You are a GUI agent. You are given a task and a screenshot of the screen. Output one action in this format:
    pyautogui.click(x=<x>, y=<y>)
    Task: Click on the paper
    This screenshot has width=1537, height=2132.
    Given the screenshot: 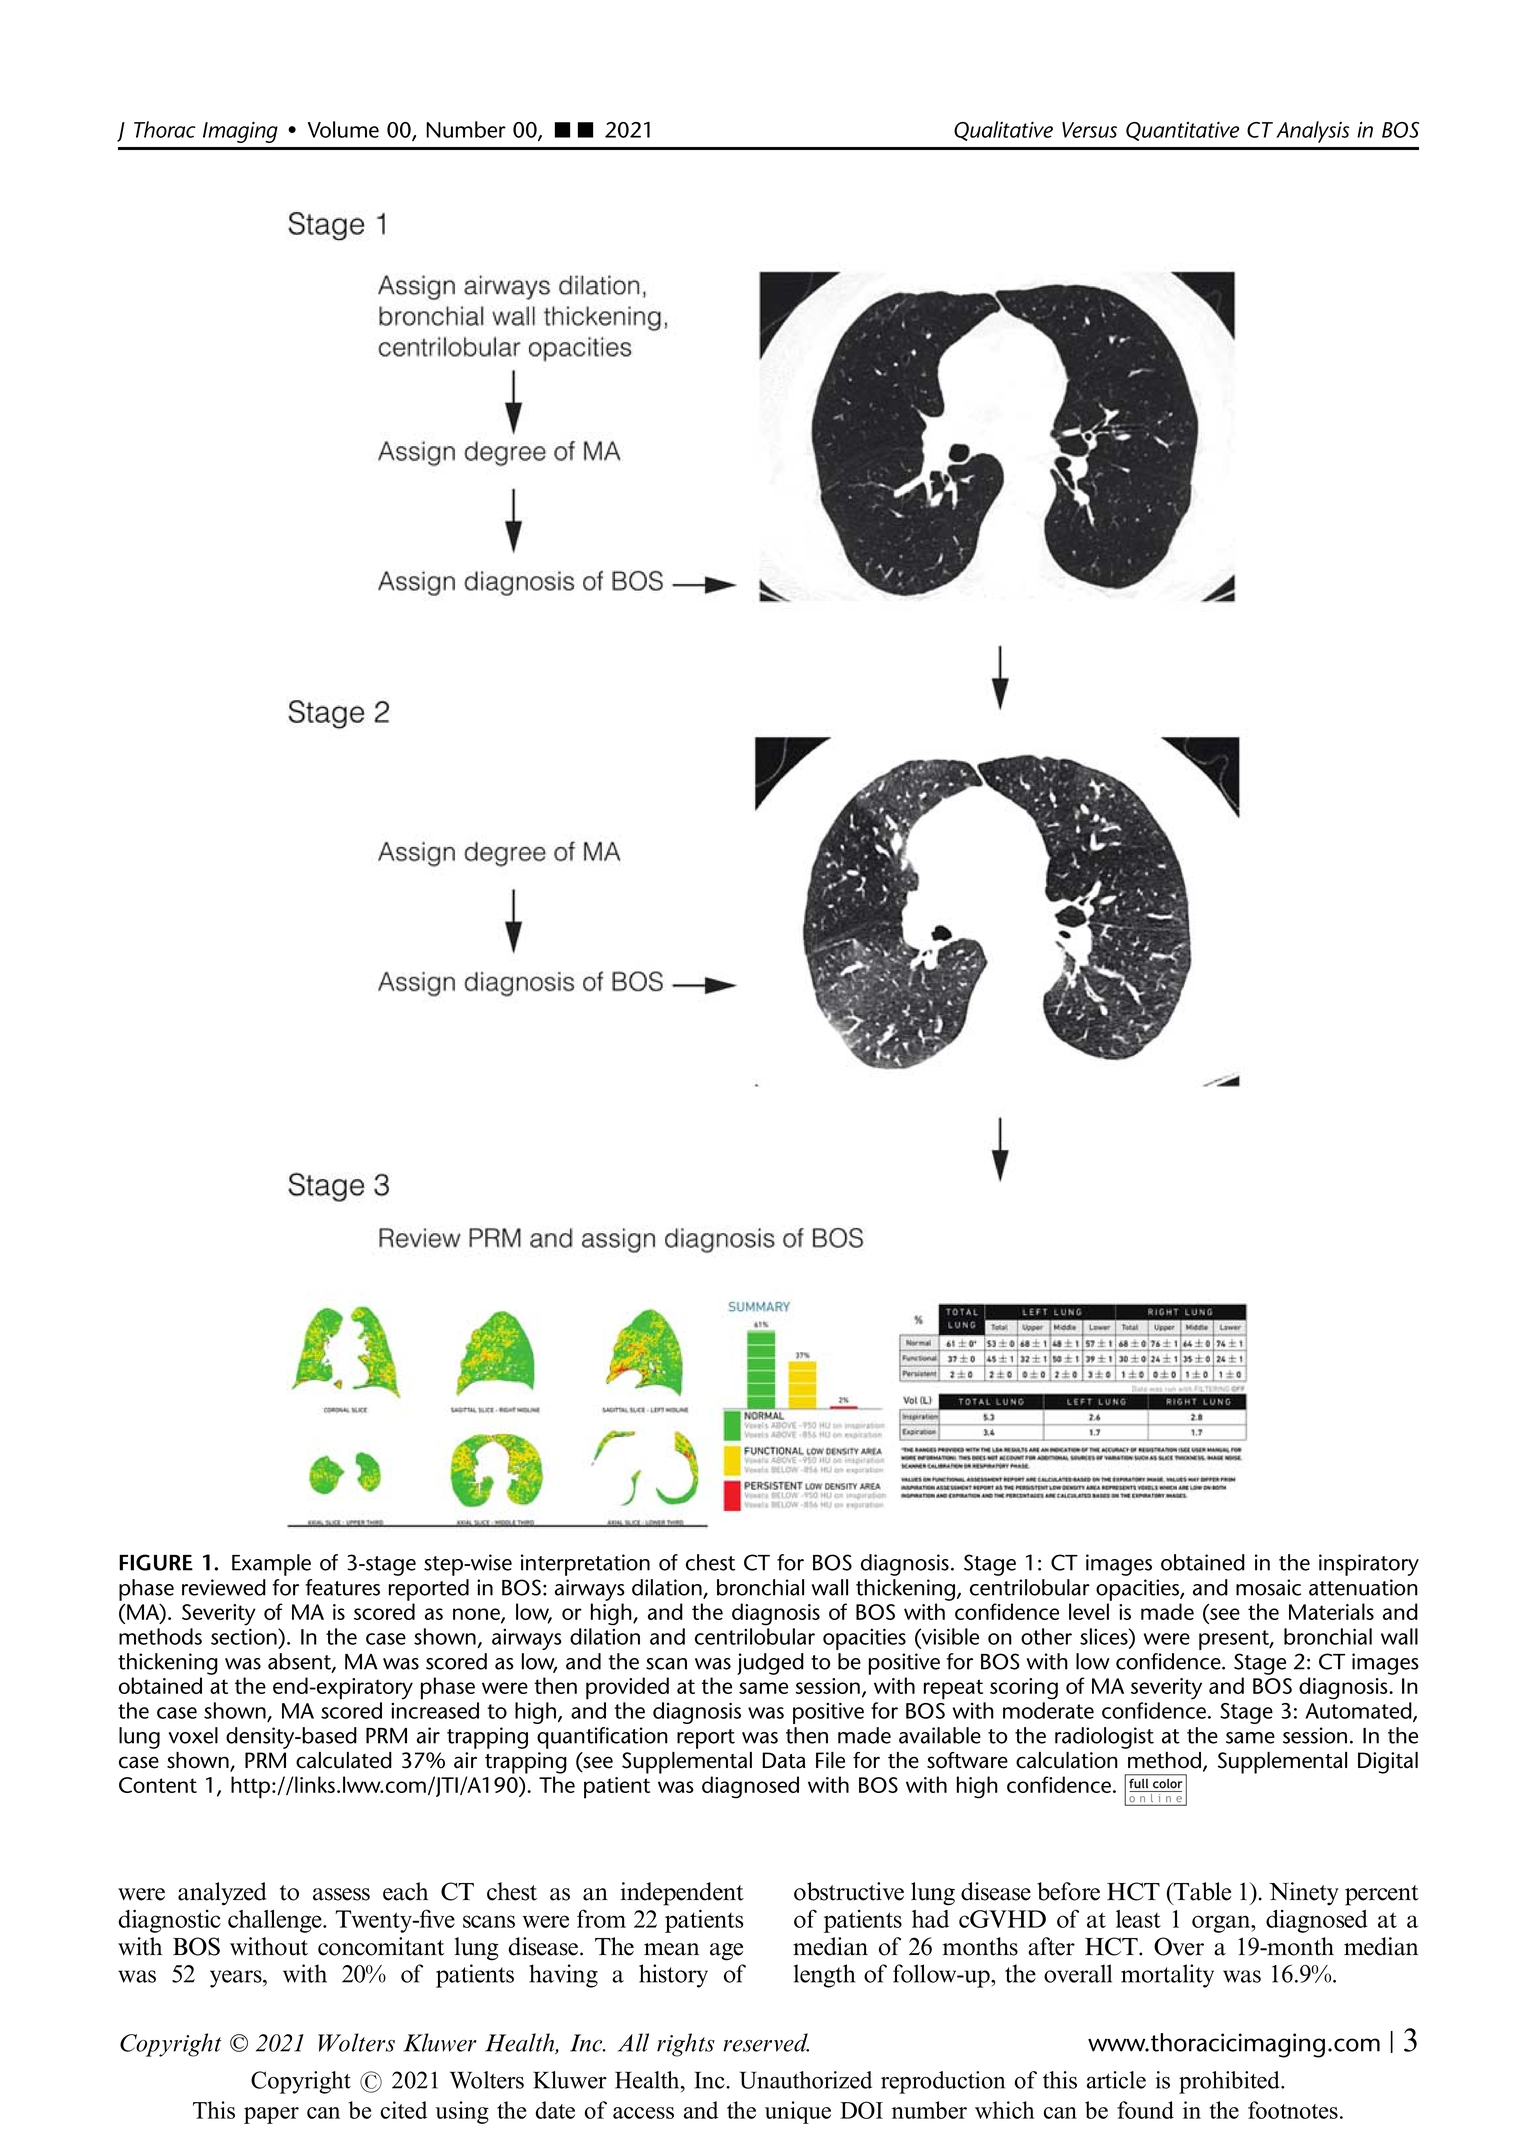 What is the action you would take?
    pyautogui.click(x=271, y=2115)
